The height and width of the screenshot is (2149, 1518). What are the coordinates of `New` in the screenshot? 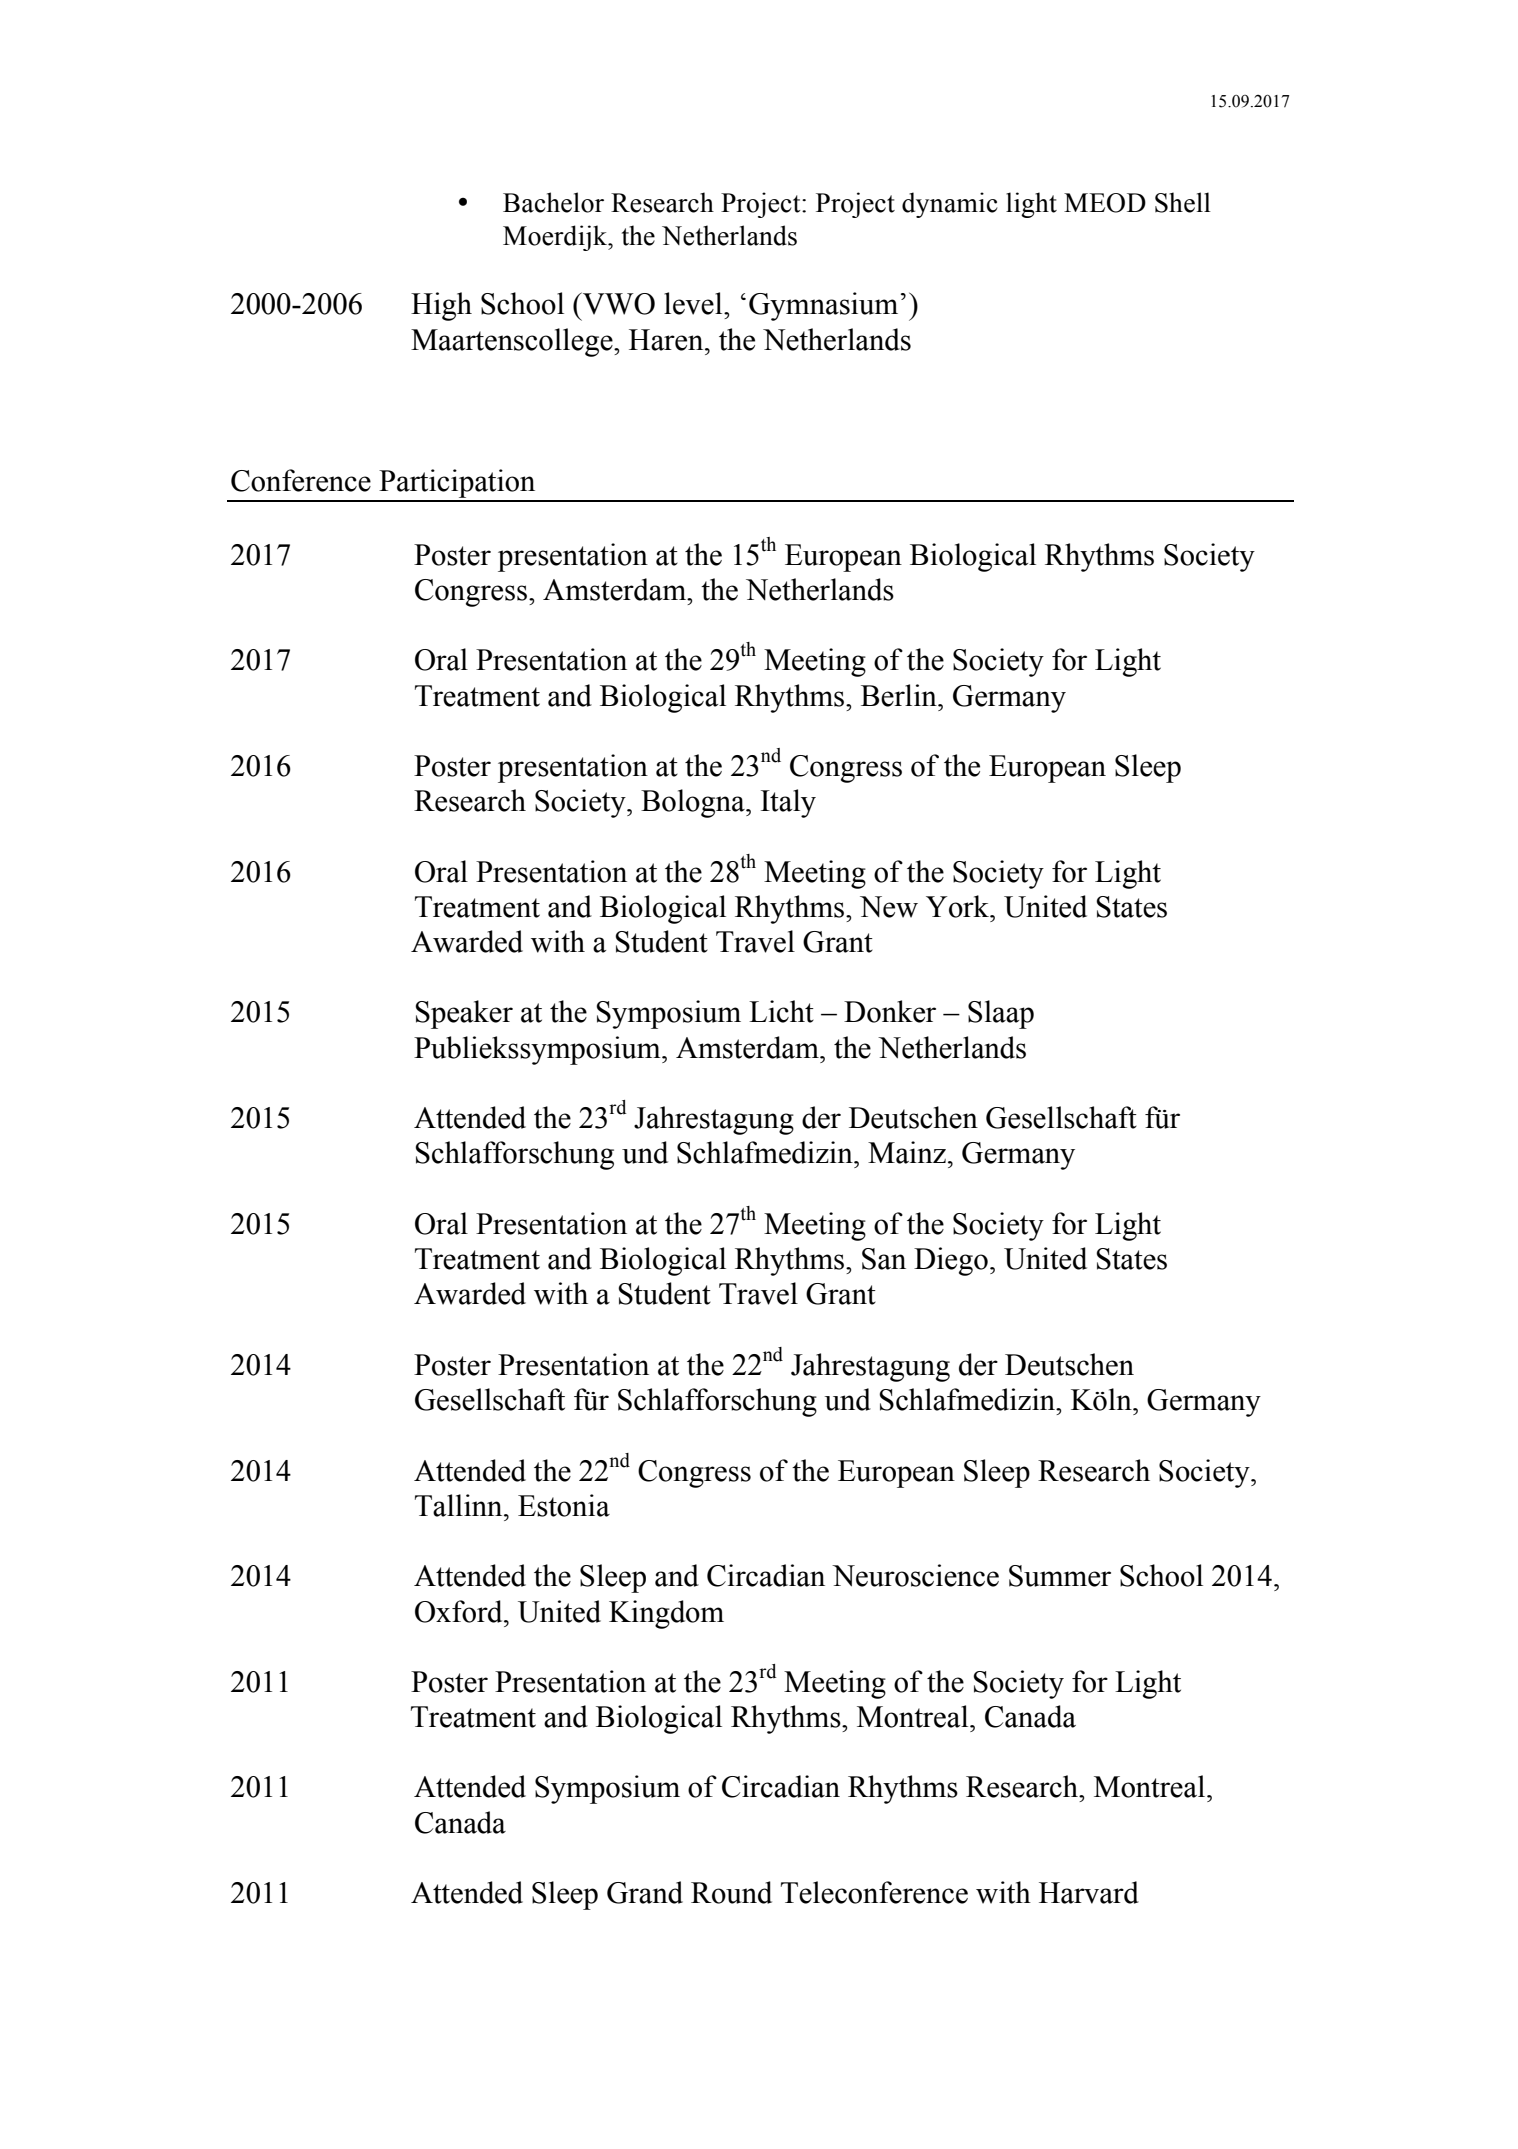 It's located at (889, 907).
